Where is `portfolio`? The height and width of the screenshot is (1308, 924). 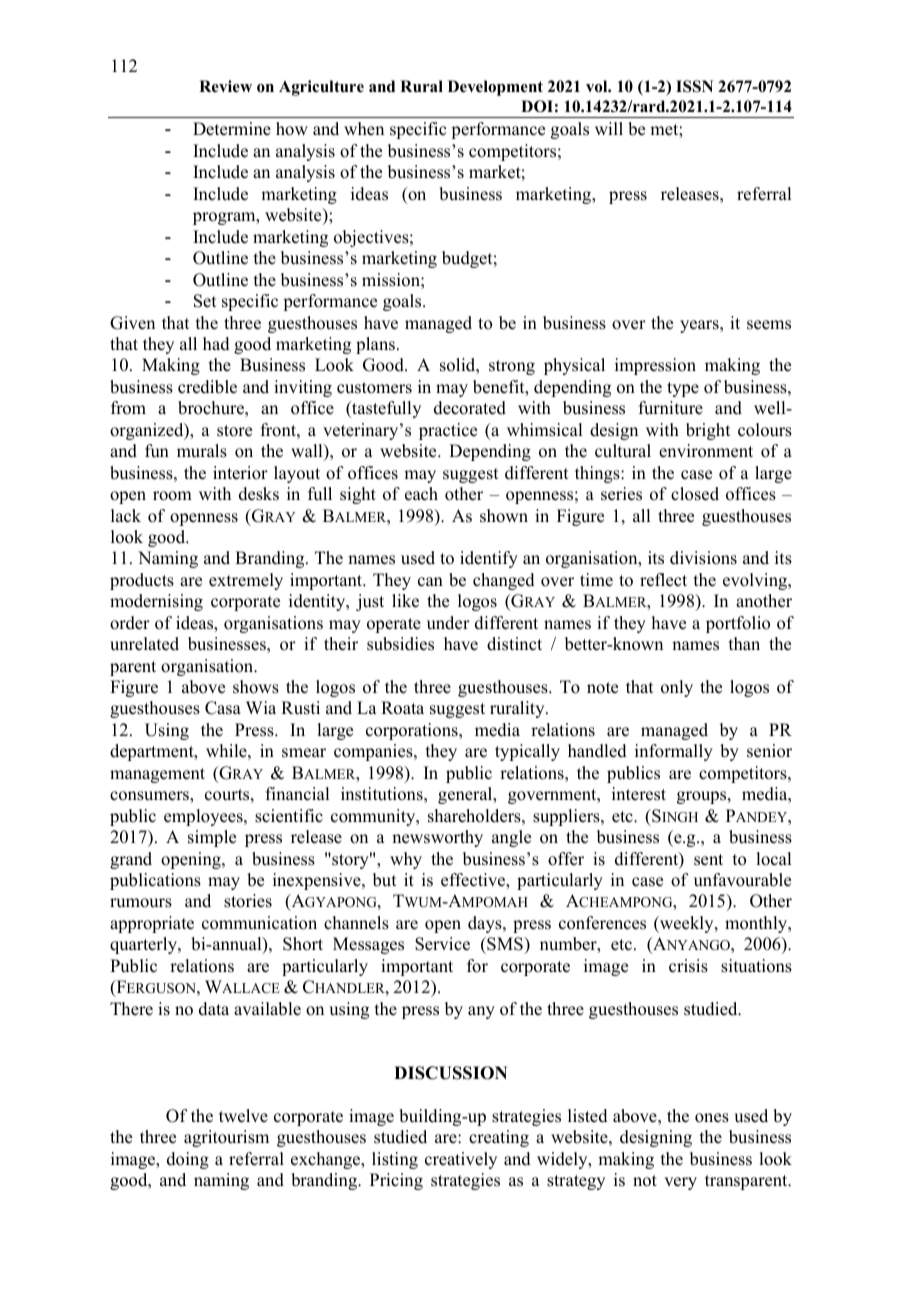
portfolio is located at coordinates (738, 624).
